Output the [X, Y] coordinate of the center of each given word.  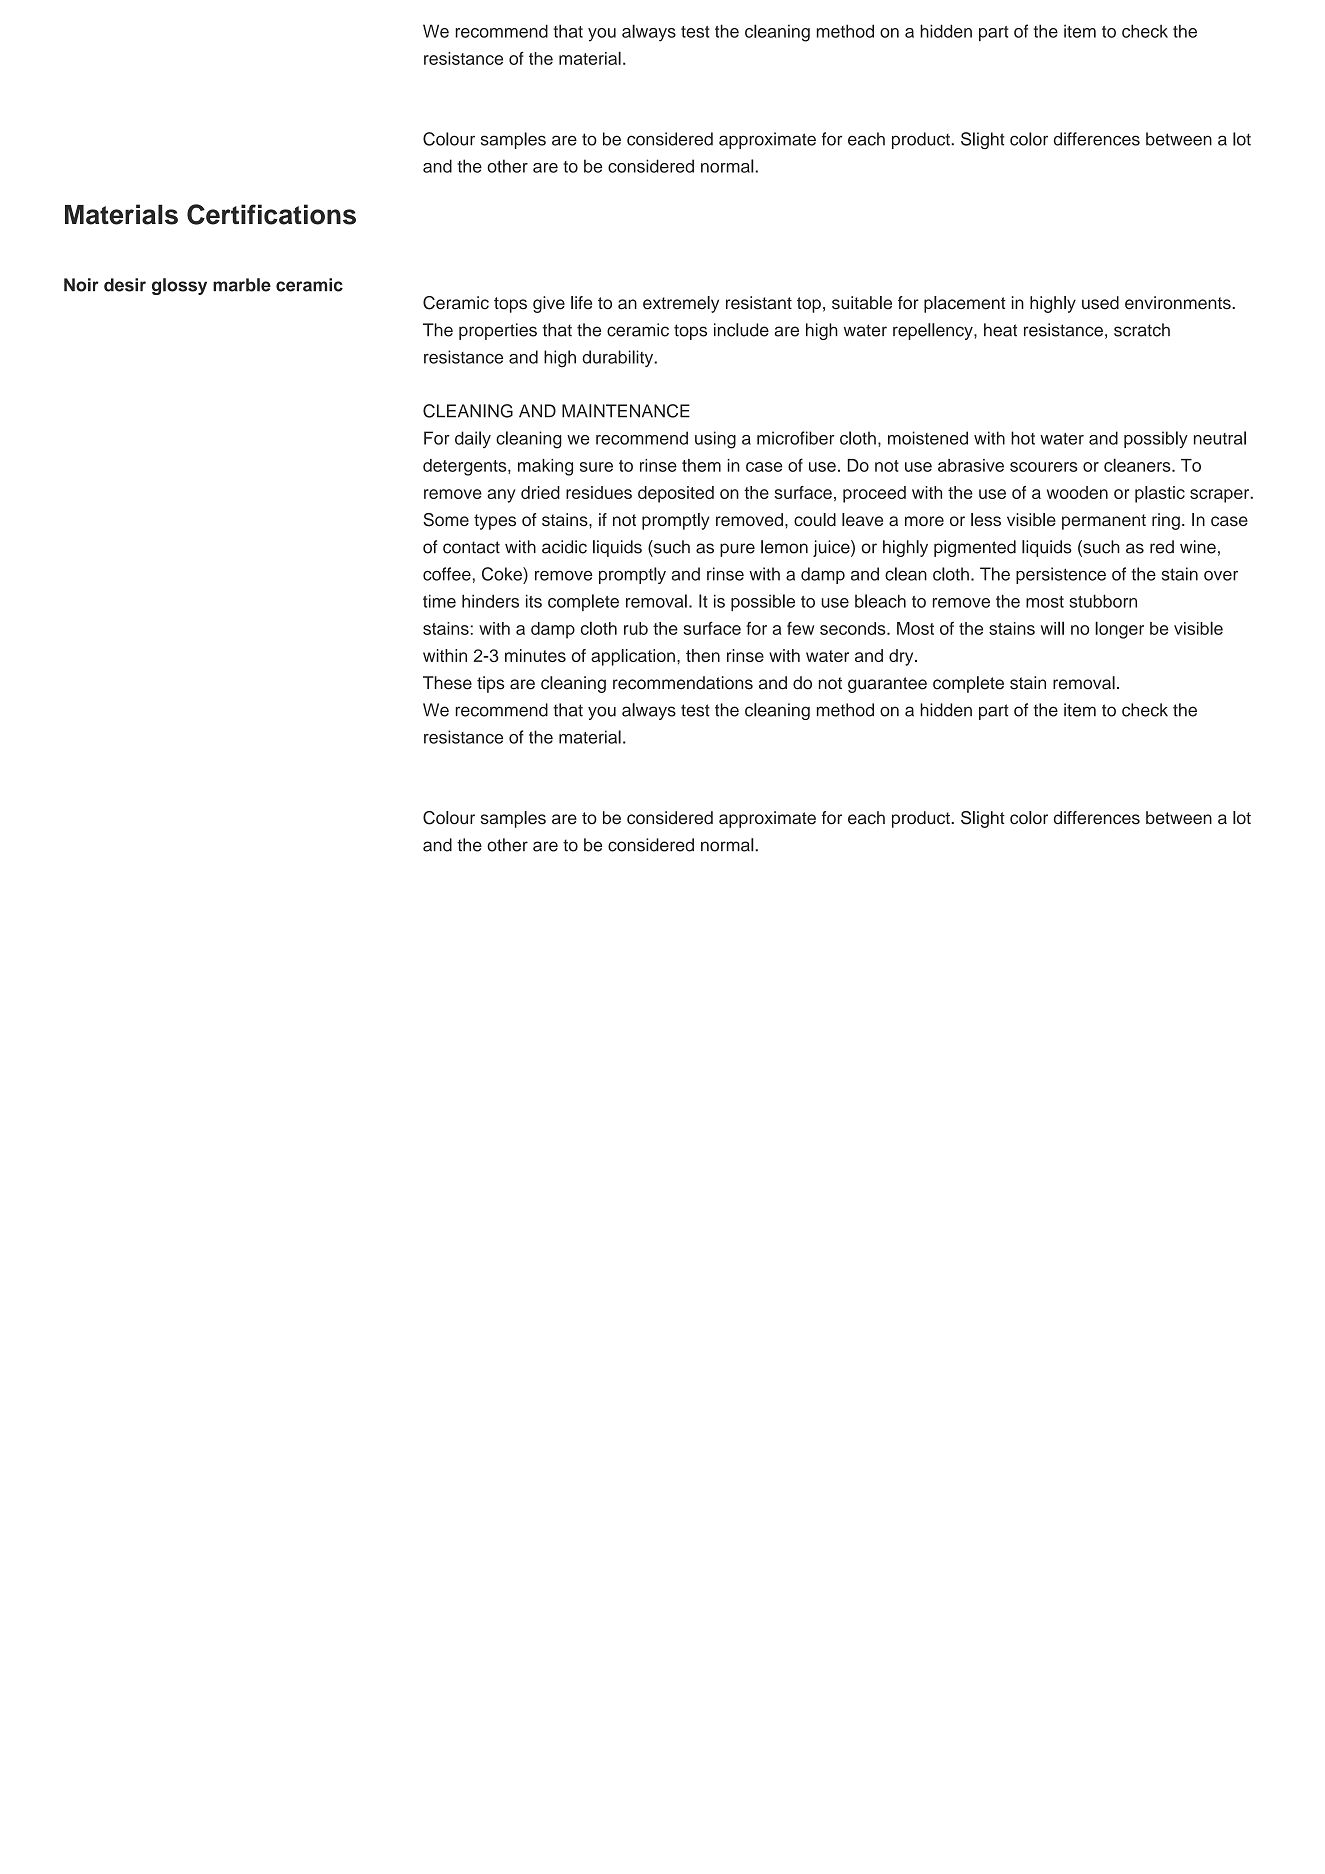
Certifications [271, 214]
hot [1023, 438]
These [447, 683]
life [581, 303]
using [715, 440]
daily [473, 439]
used [1100, 303]
